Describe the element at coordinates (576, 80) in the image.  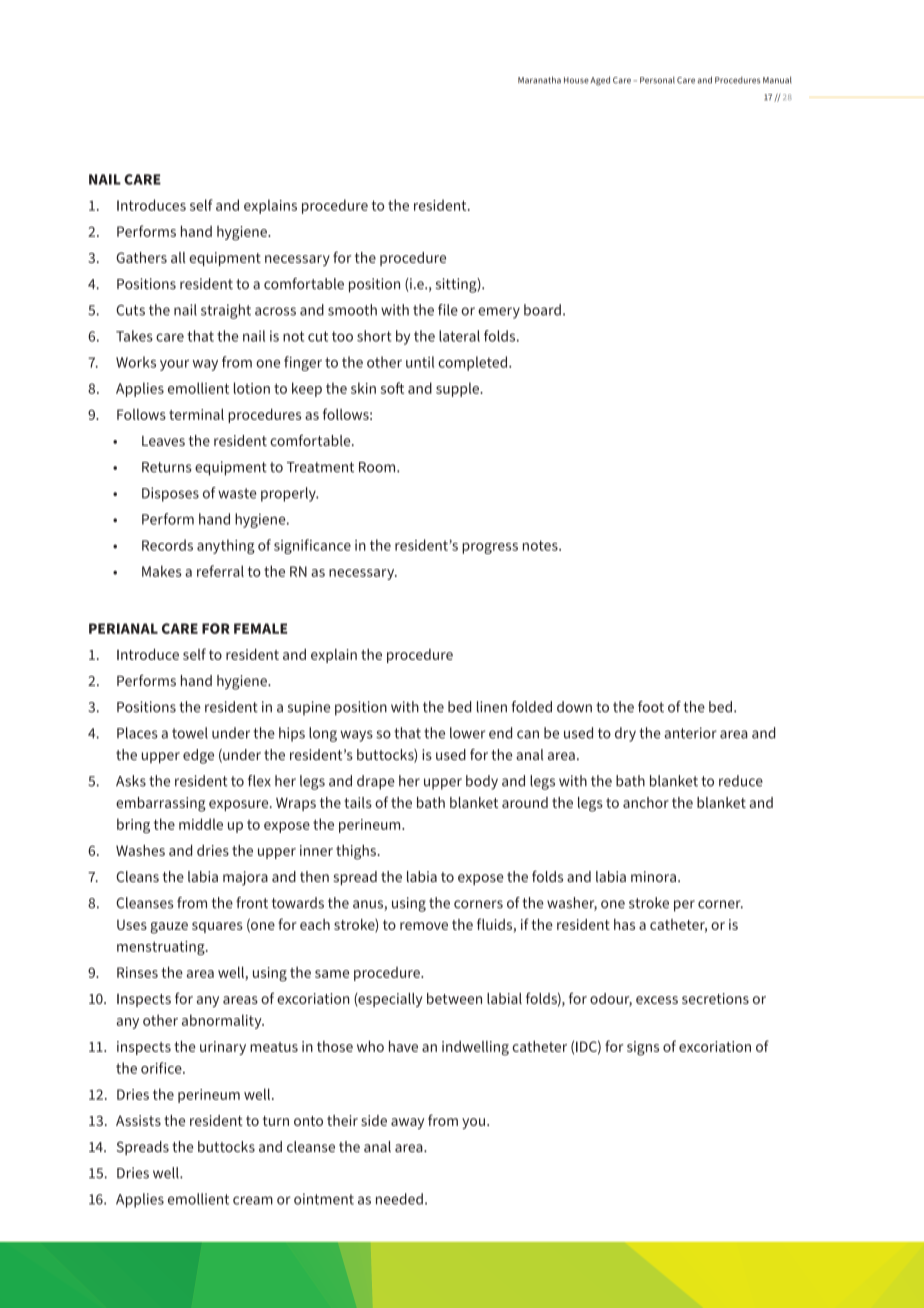
I see `House` at that location.
